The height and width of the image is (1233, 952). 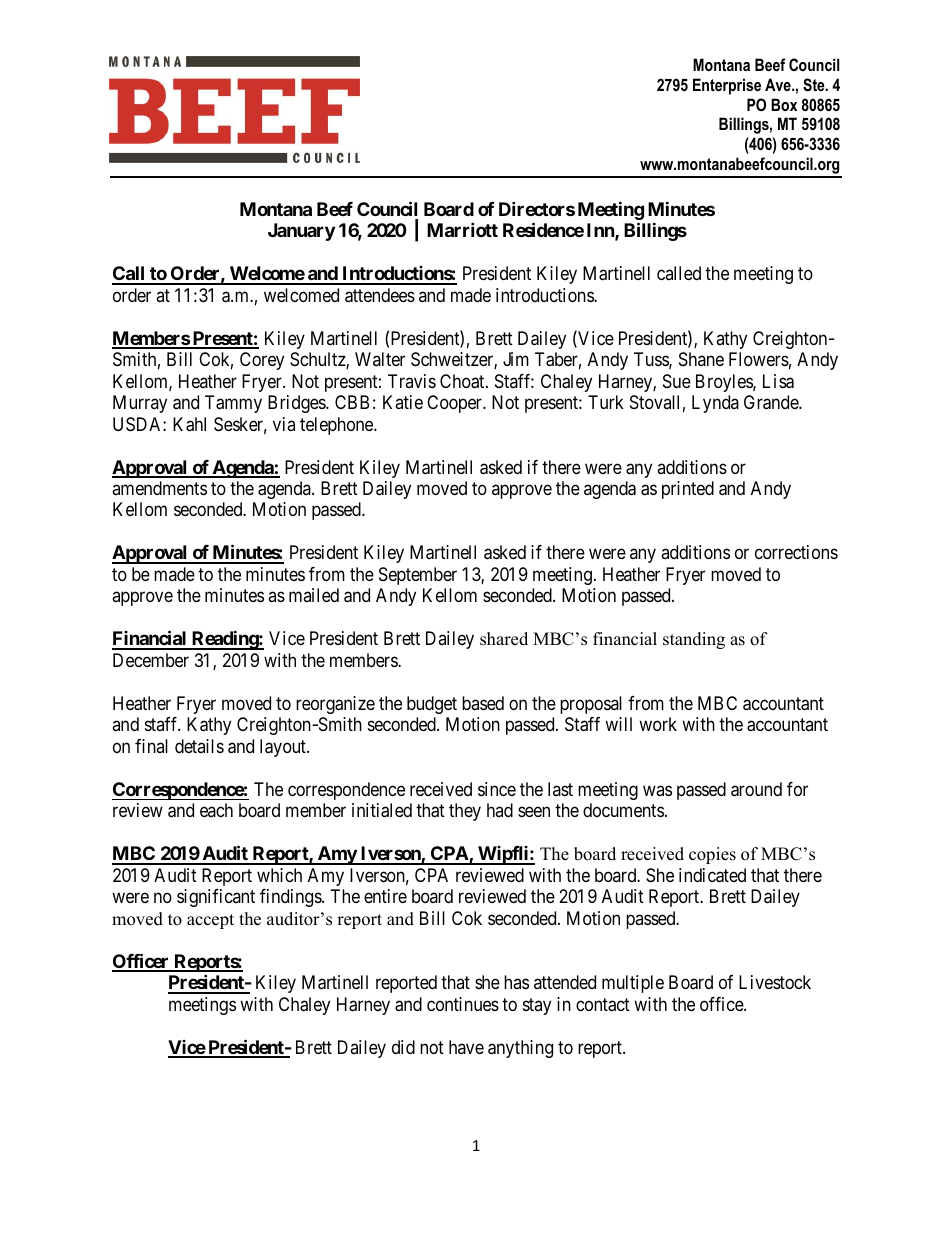 I want to click on September, so click(x=418, y=576).
